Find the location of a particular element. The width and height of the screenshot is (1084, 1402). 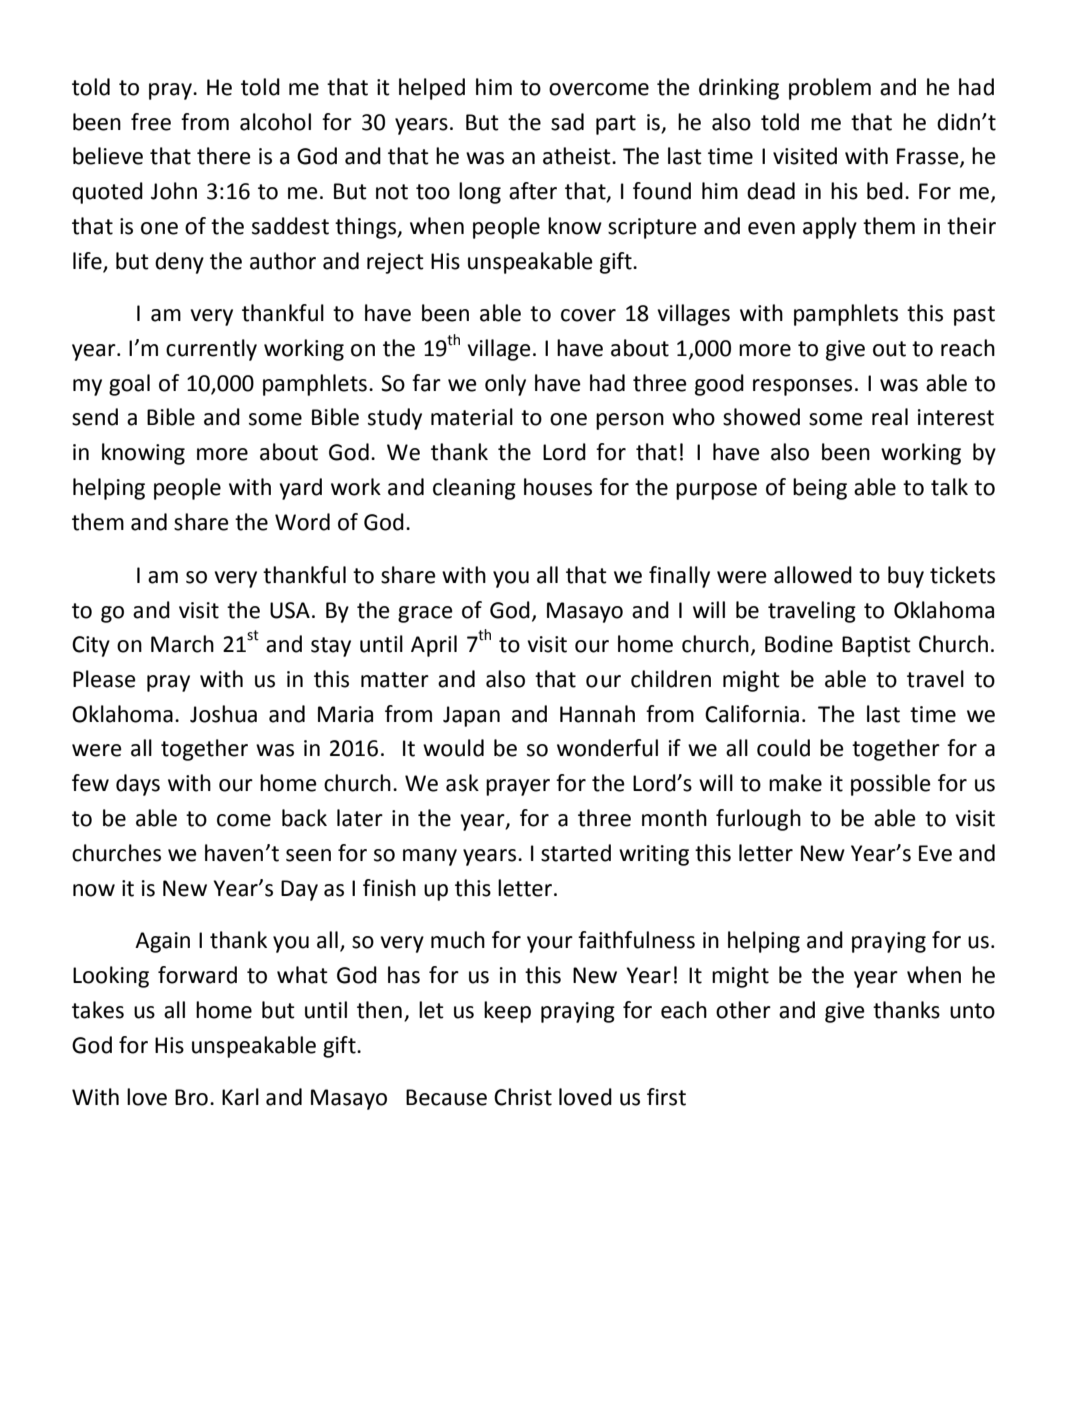

problem is located at coordinates (830, 89).
